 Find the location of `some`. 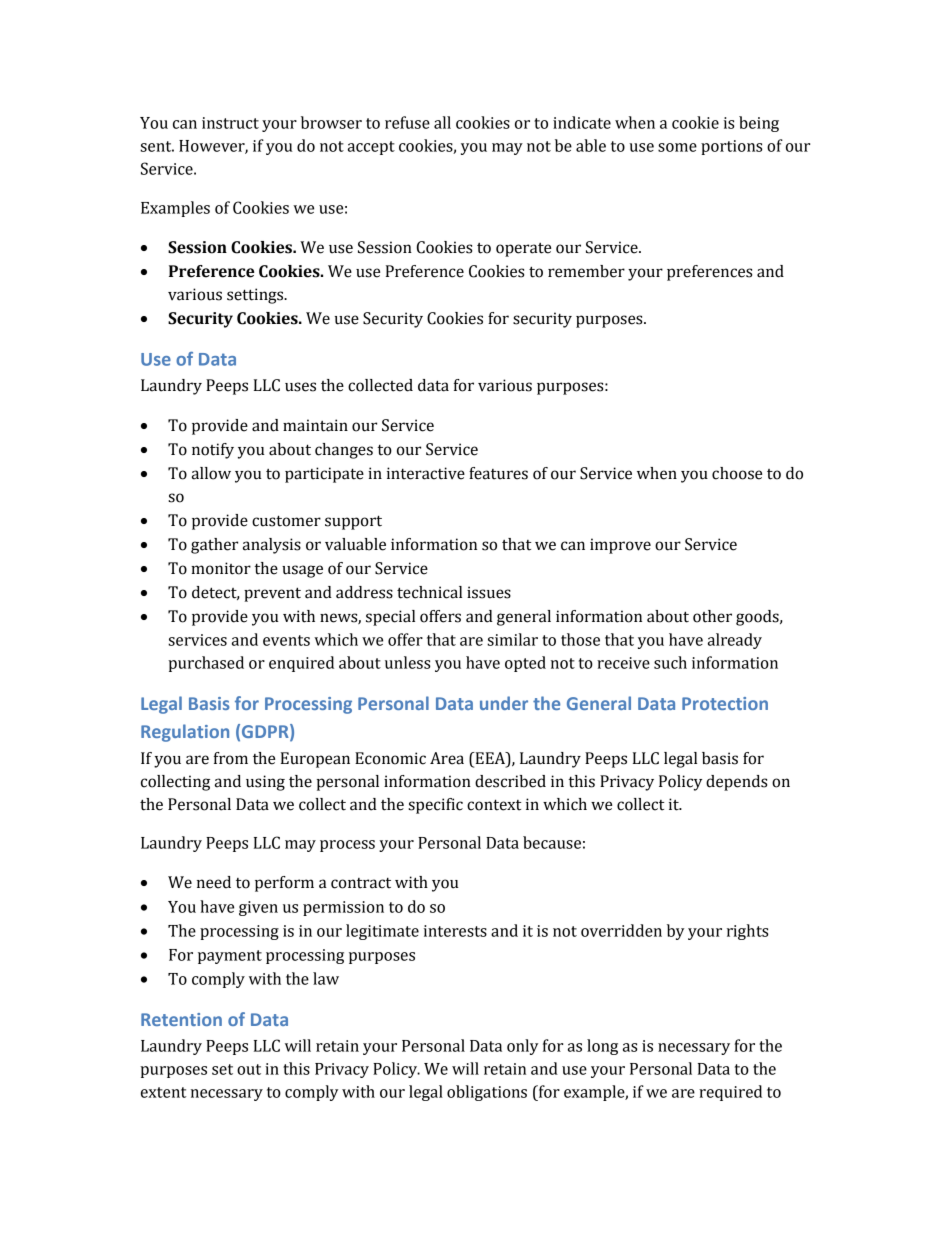

some is located at coordinates (677, 147).
